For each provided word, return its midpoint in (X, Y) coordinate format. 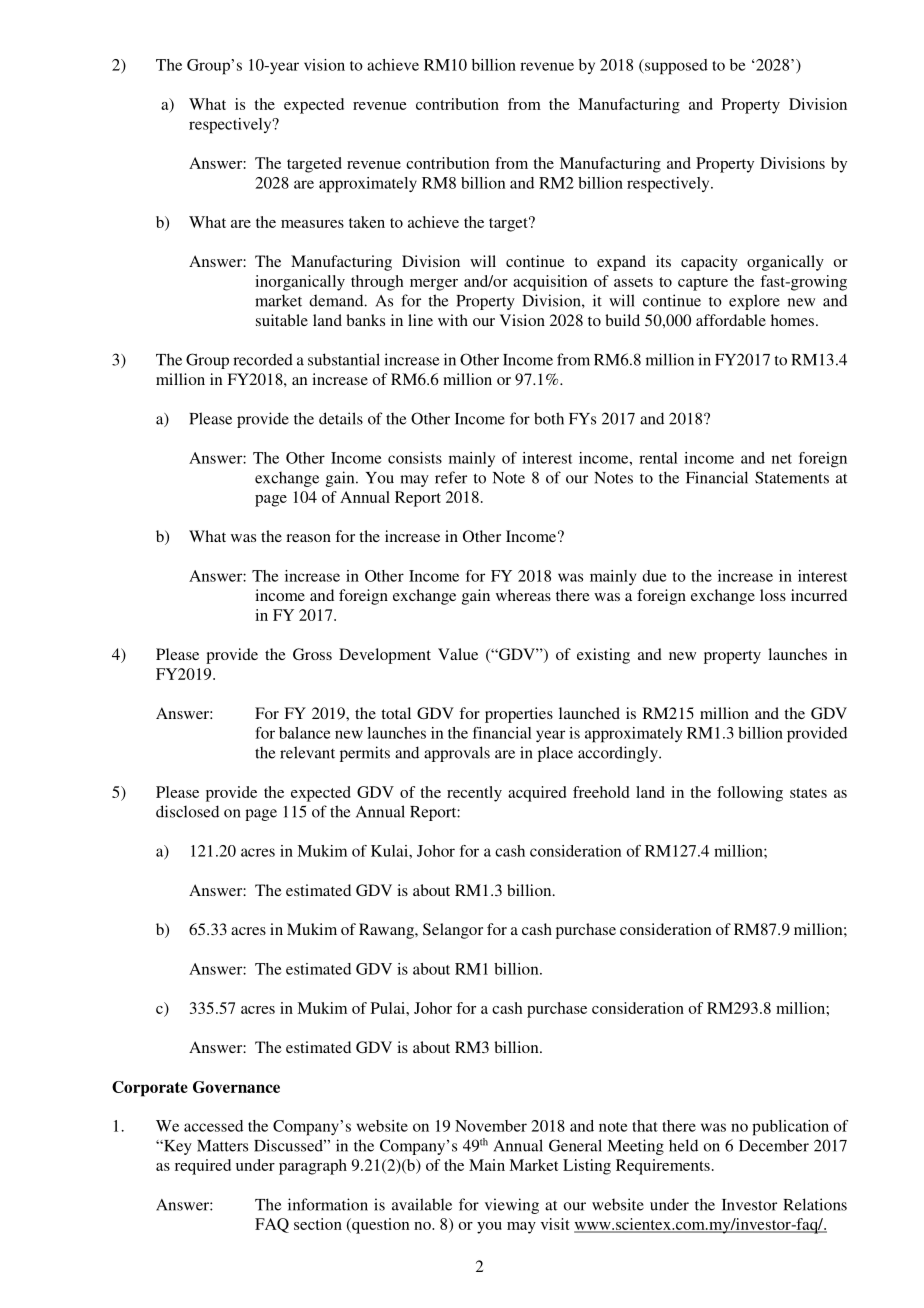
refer (451, 477)
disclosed (187, 811)
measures (312, 224)
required (203, 1167)
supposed (675, 67)
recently (474, 794)
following (750, 794)
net (782, 459)
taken (367, 222)
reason (308, 538)
